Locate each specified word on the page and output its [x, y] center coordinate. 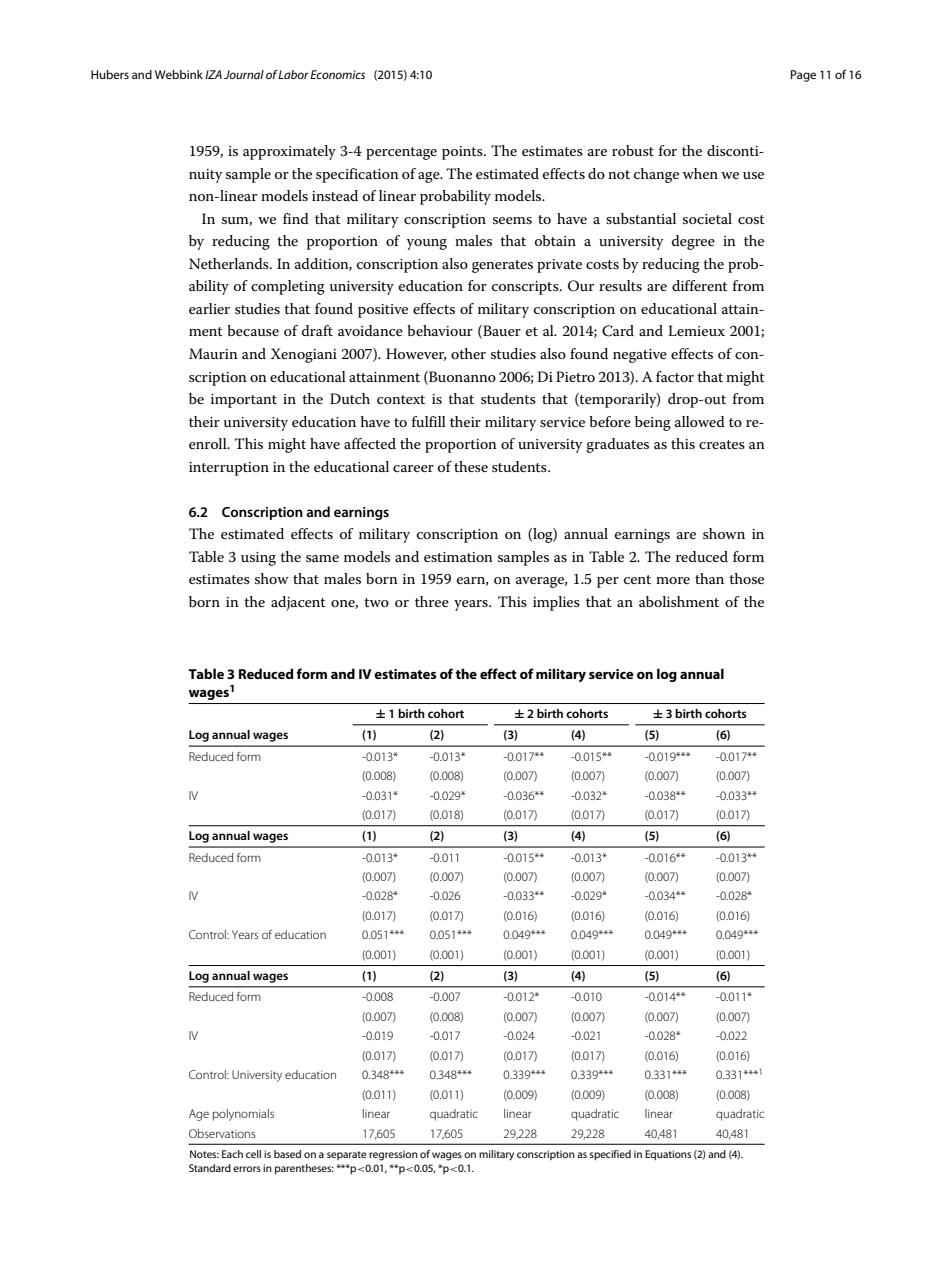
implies [556, 603]
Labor [293, 74]
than [709, 578]
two [376, 602]
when [700, 173]
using [258, 559]
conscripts [526, 288]
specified [610, 1155]
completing [288, 287]
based [287, 1154]
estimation [458, 557]
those [746, 578]
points [463, 153]
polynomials [243, 1115]
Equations [668, 1155]
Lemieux [696, 330]
